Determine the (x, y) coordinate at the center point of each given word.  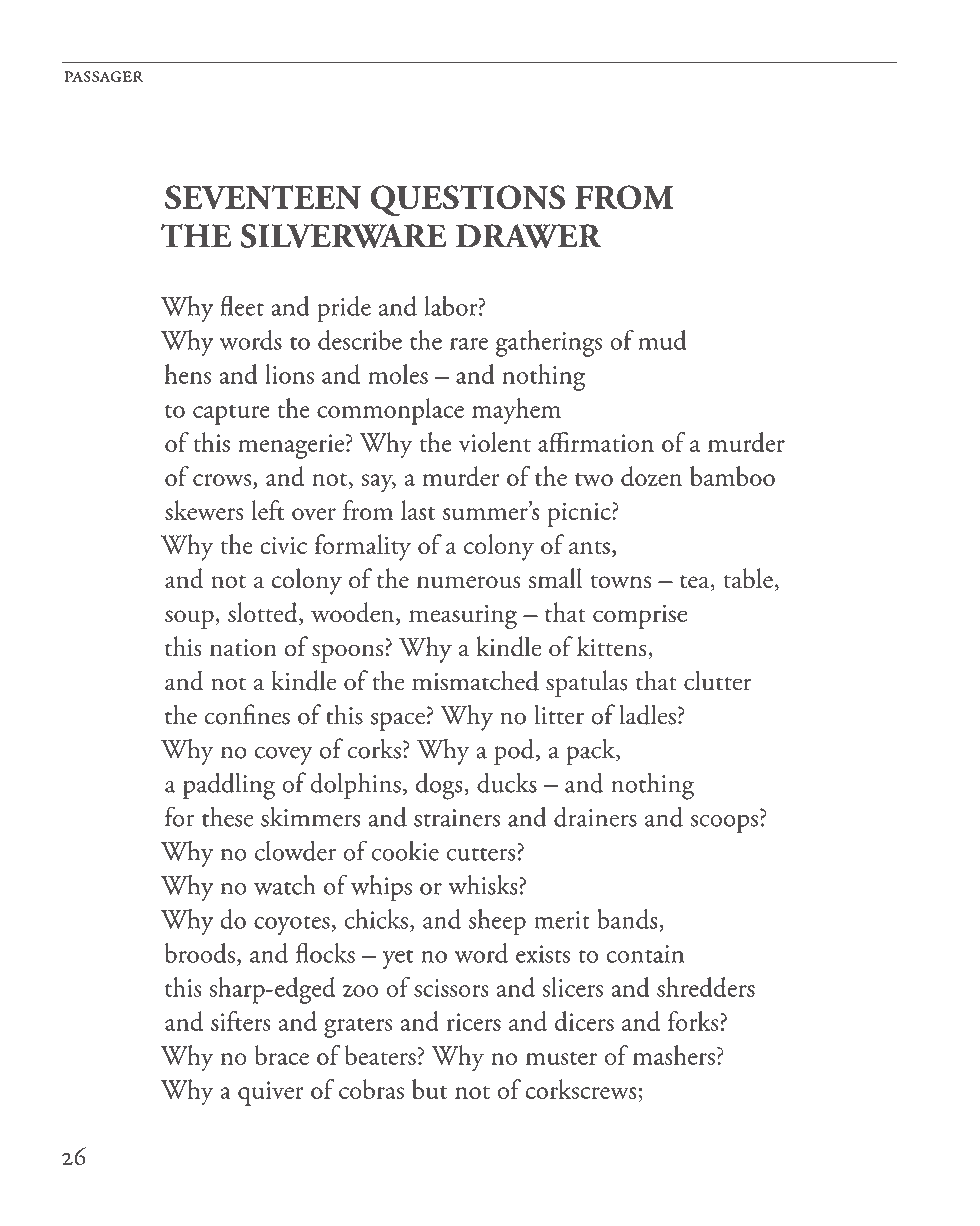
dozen (651, 476)
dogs (440, 786)
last (418, 510)
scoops (724, 824)
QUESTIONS (467, 200)
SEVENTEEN (263, 197)
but (429, 1089)
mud (662, 340)
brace (282, 1055)
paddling (229, 786)
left (268, 510)
